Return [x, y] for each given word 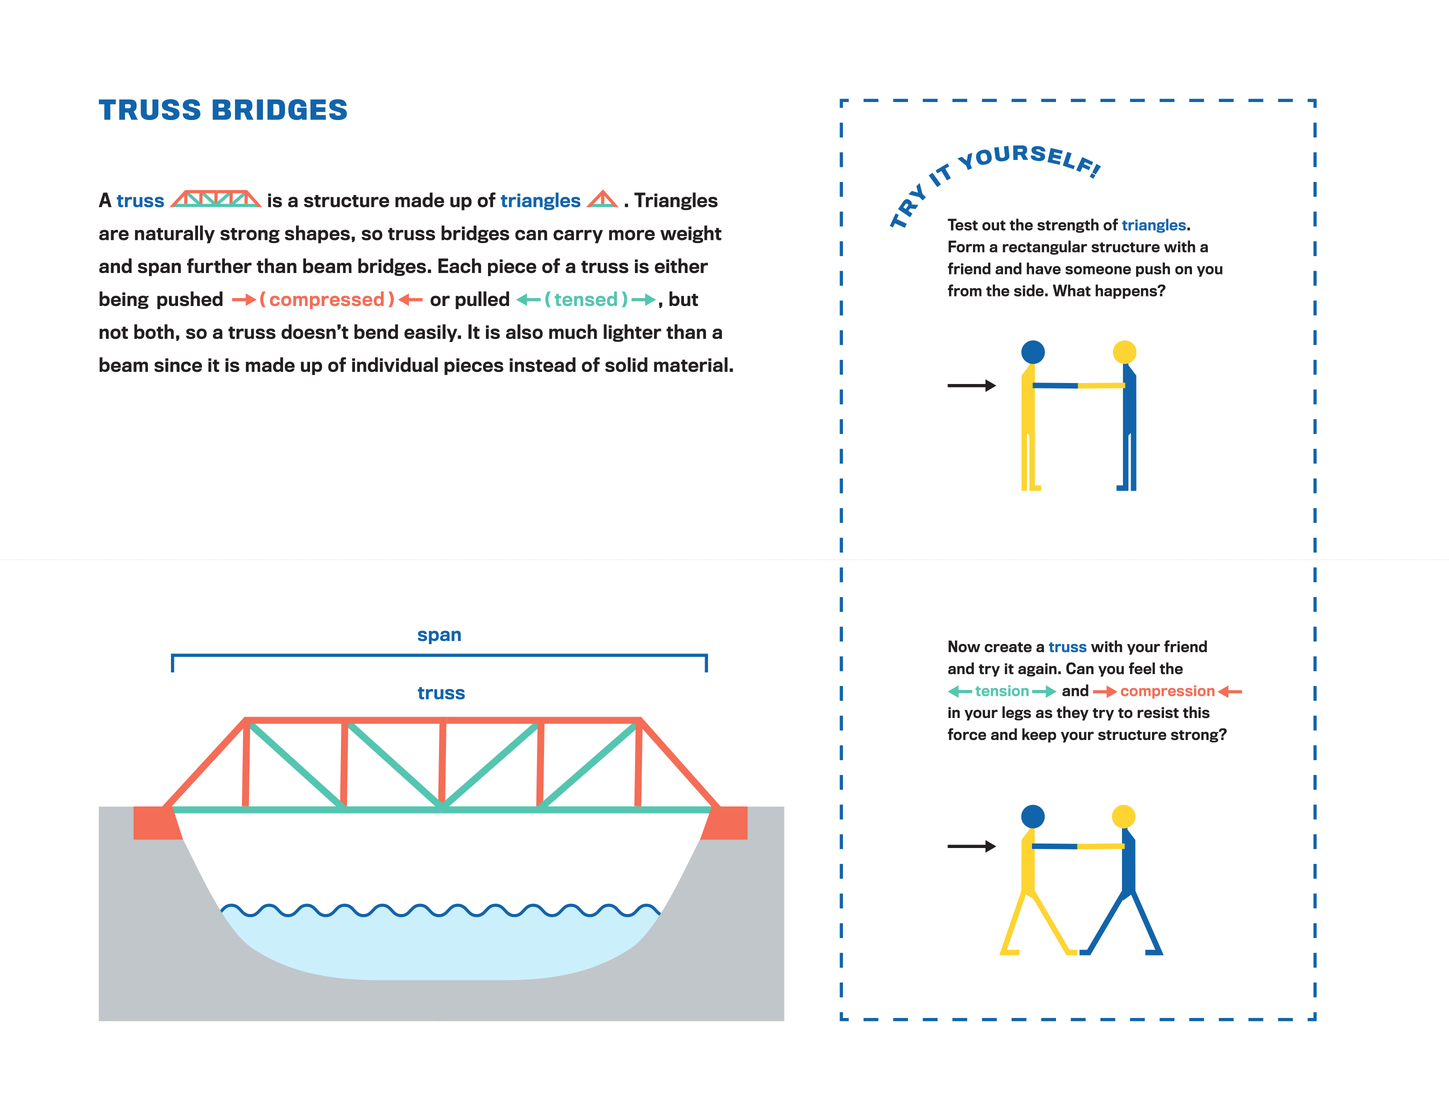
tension [1002, 690]
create [1008, 647]
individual [395, 364]
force [967, 734]
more [632, 235]
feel [1142, 668]
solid [626, 364]
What [1072, 290]
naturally [175, 234]
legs [1016, 713]
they [1072, 713]
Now [964, 646]
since [178, 365]
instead [542, 364]
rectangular [1045, 247]
